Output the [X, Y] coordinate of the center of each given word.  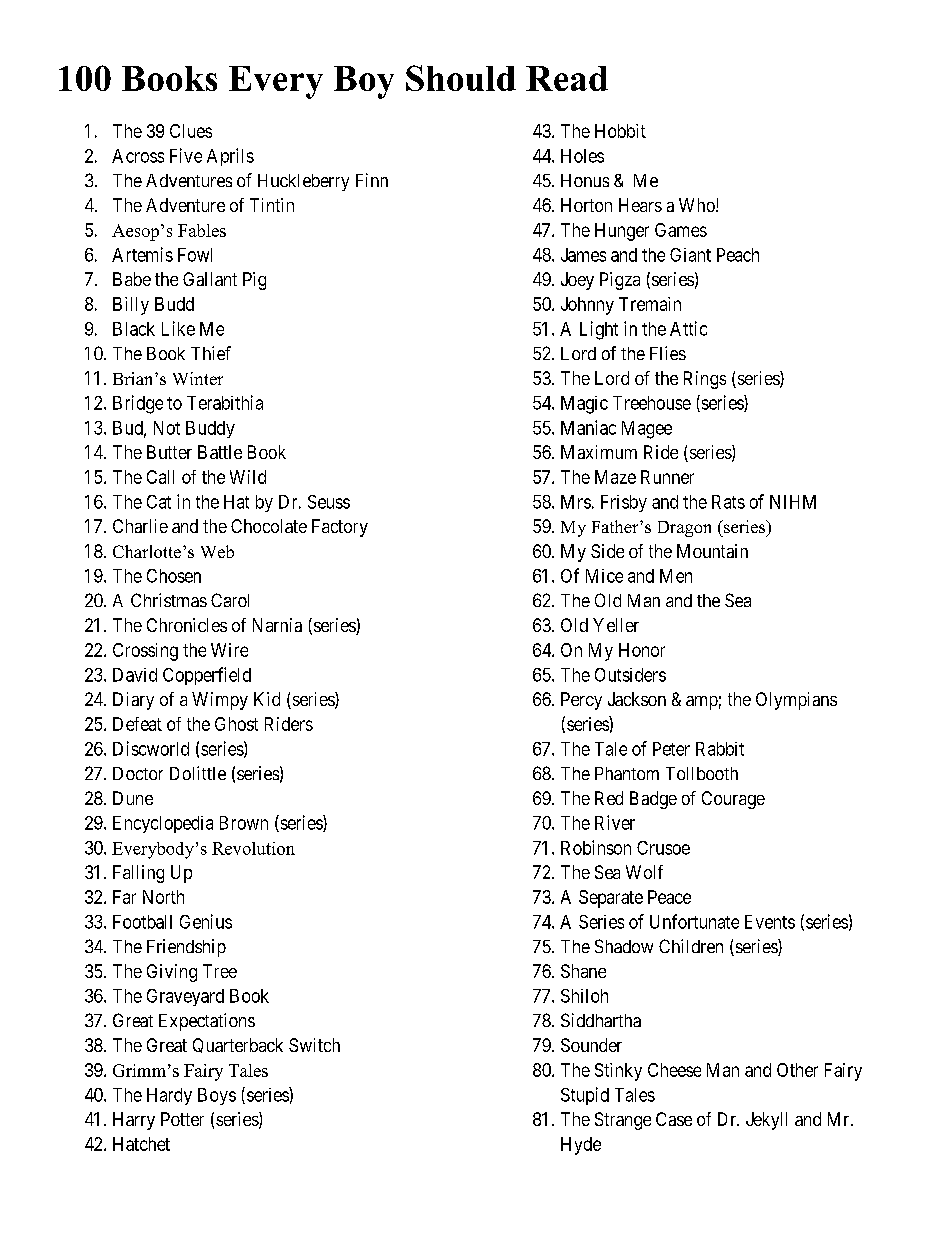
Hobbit [620, 131]
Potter [182, 1119]
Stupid [585, 1096]
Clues [191, 131]
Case [674, 1119]
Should [461, 78]
